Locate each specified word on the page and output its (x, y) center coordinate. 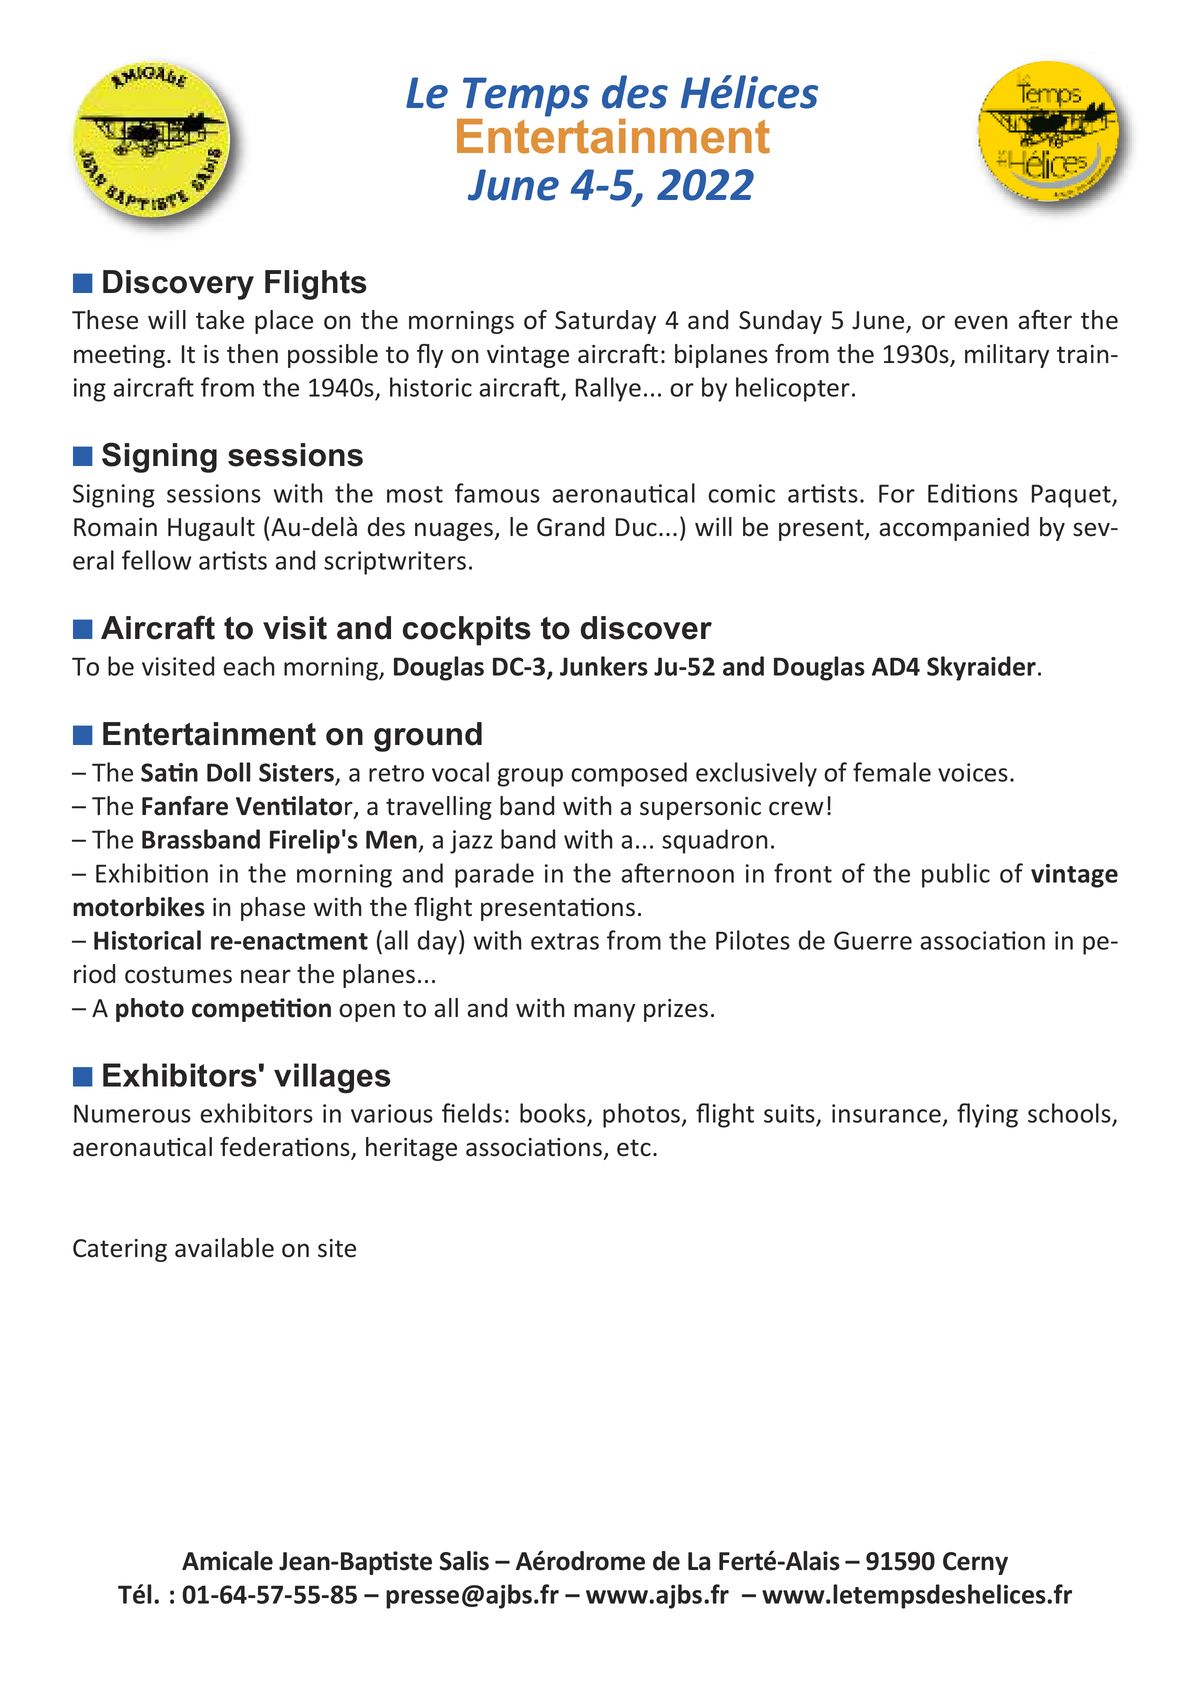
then (252, 354)
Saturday (605, 322)
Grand (570, 527)
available (224, 1248)
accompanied (954, 529)
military (1007, 356)
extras (565, 941)
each (249, 666)
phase (273, 909)
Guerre (873, 940)
